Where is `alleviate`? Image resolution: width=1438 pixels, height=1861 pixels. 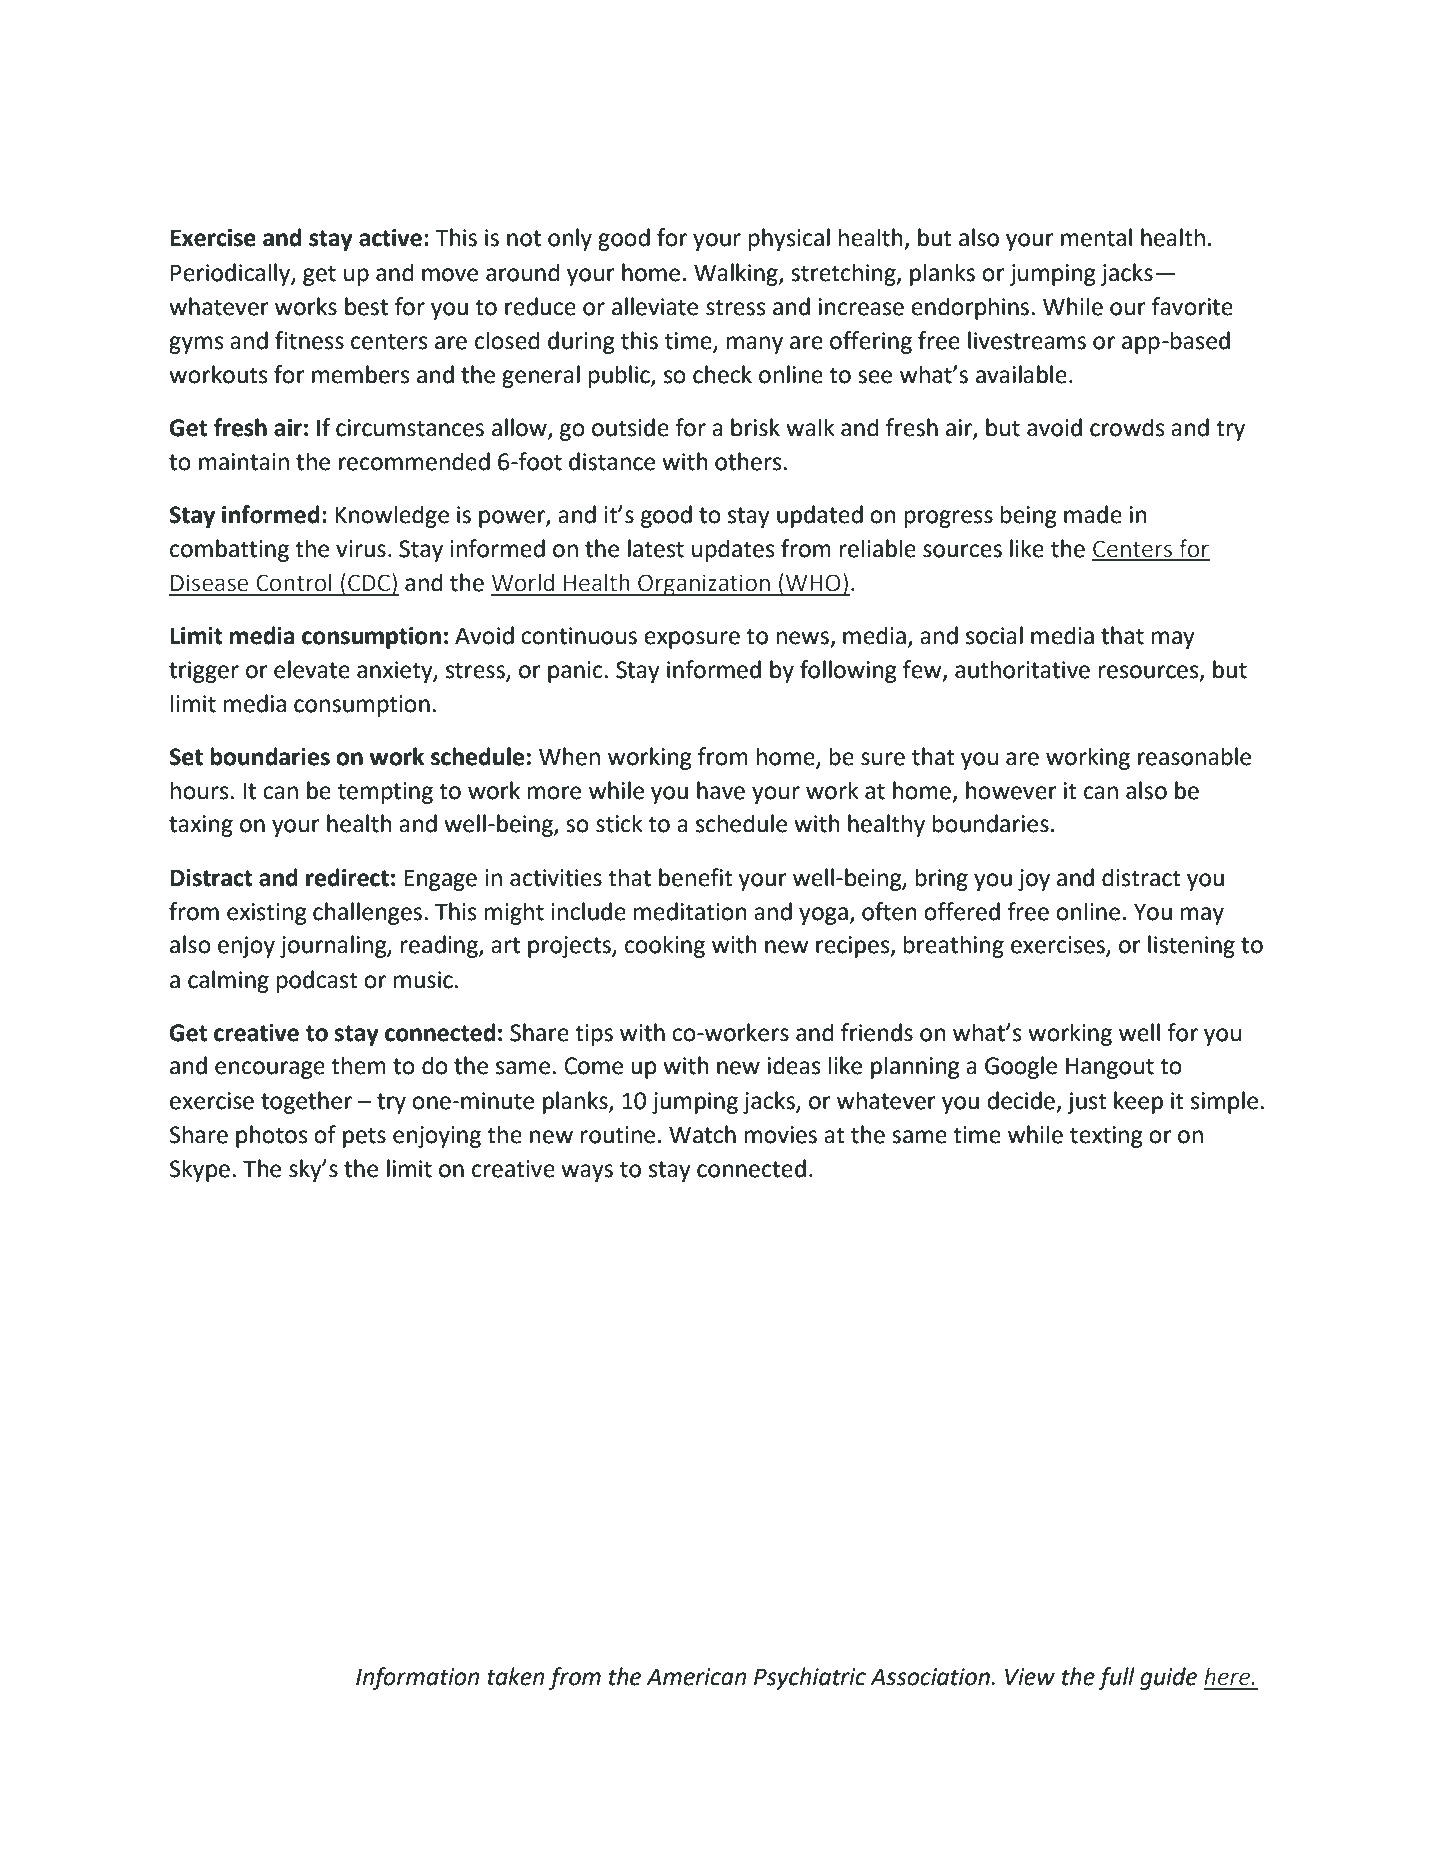 alleviate is located at coordinates (655, 306).
